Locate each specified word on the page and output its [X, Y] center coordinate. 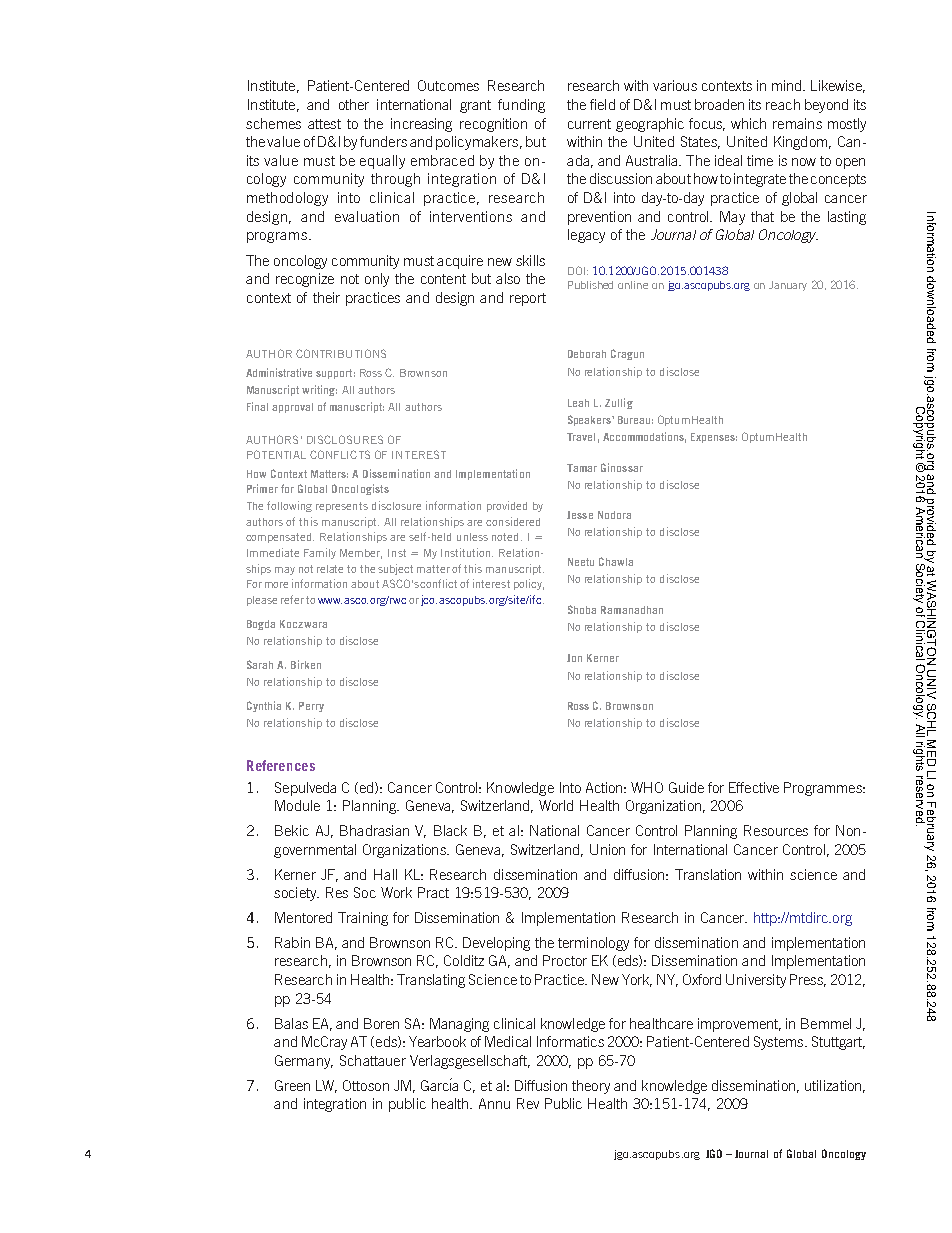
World [556, 805]
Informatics [570, 1041]
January [788, 286]
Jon [574, 658]
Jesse [580, 515]
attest [324, 124]
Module [297, 805]
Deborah [587, 354]
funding [521, 106]
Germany [304, 1062]
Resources [776, 830]
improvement [739, 1025]
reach [783, 104]
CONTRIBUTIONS [341, 353]
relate [330, 569]
